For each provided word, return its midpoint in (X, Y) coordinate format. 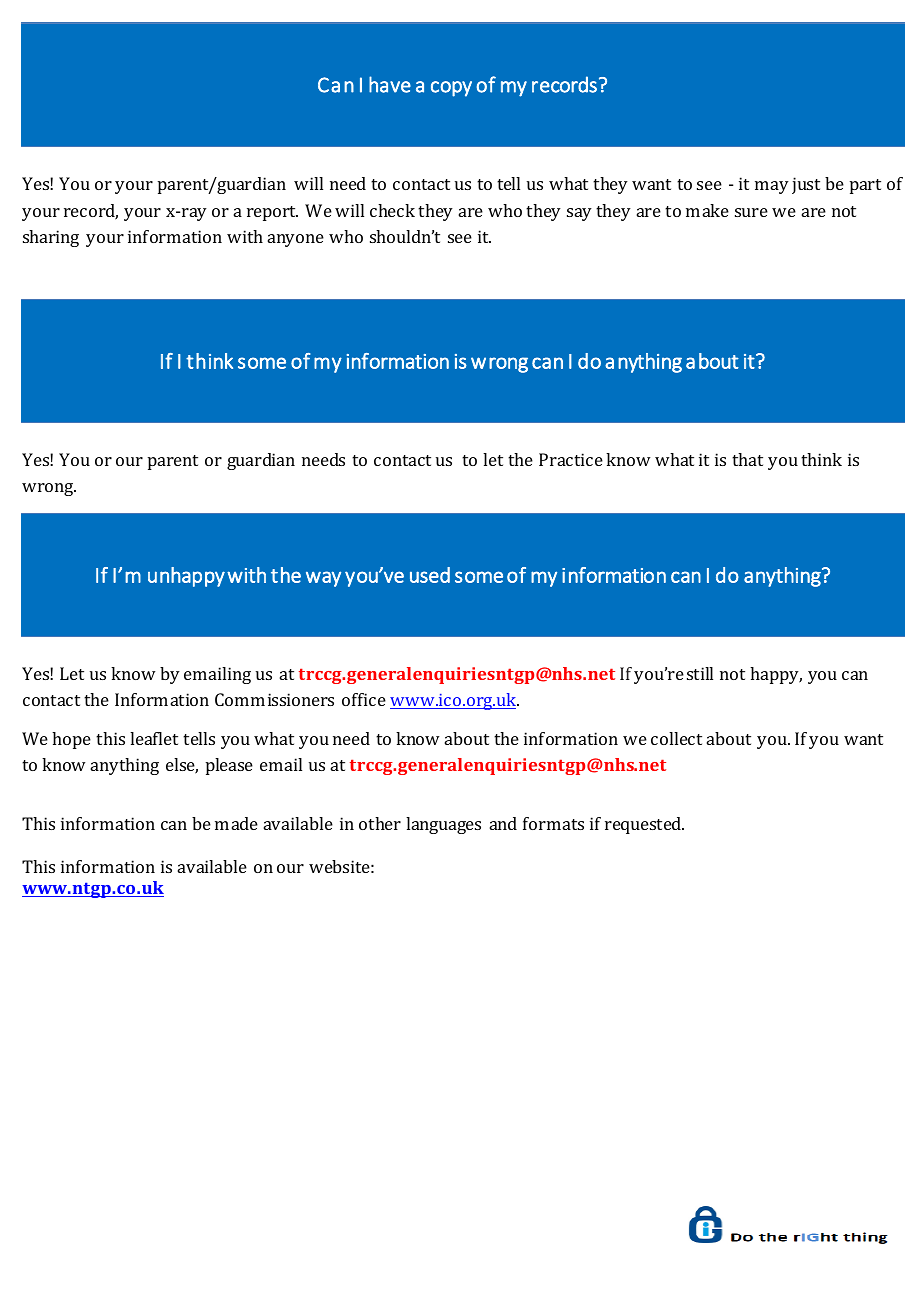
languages (443, 825)
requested (644, 825)
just (806, 185)
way (323, 579)
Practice (571, 459)
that (747, 459)
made (236, 823)
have (390, 84)
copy (451, 89)
